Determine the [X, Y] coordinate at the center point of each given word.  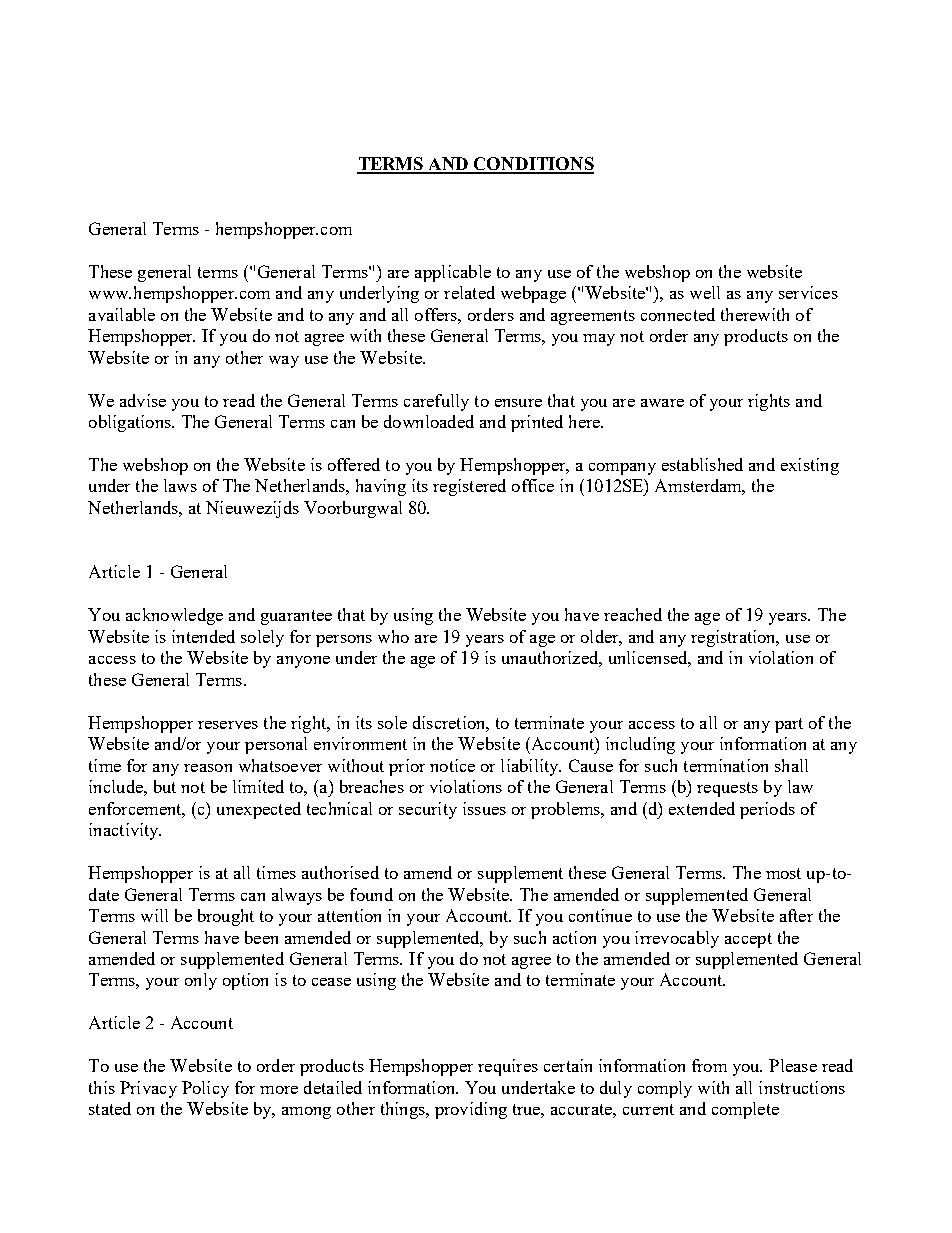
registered [469, 487]
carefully [436, 402]
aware [662, 403]
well [705, 292]
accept [748, 940]
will [154, 915]
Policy [205, 1089]
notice [452, 765]
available [122, 314]
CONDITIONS [533, 165]
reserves [228, 725]
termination [726, 765]
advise [143, 400]
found [371, 894]
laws [180, 485]
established [702, 464]
